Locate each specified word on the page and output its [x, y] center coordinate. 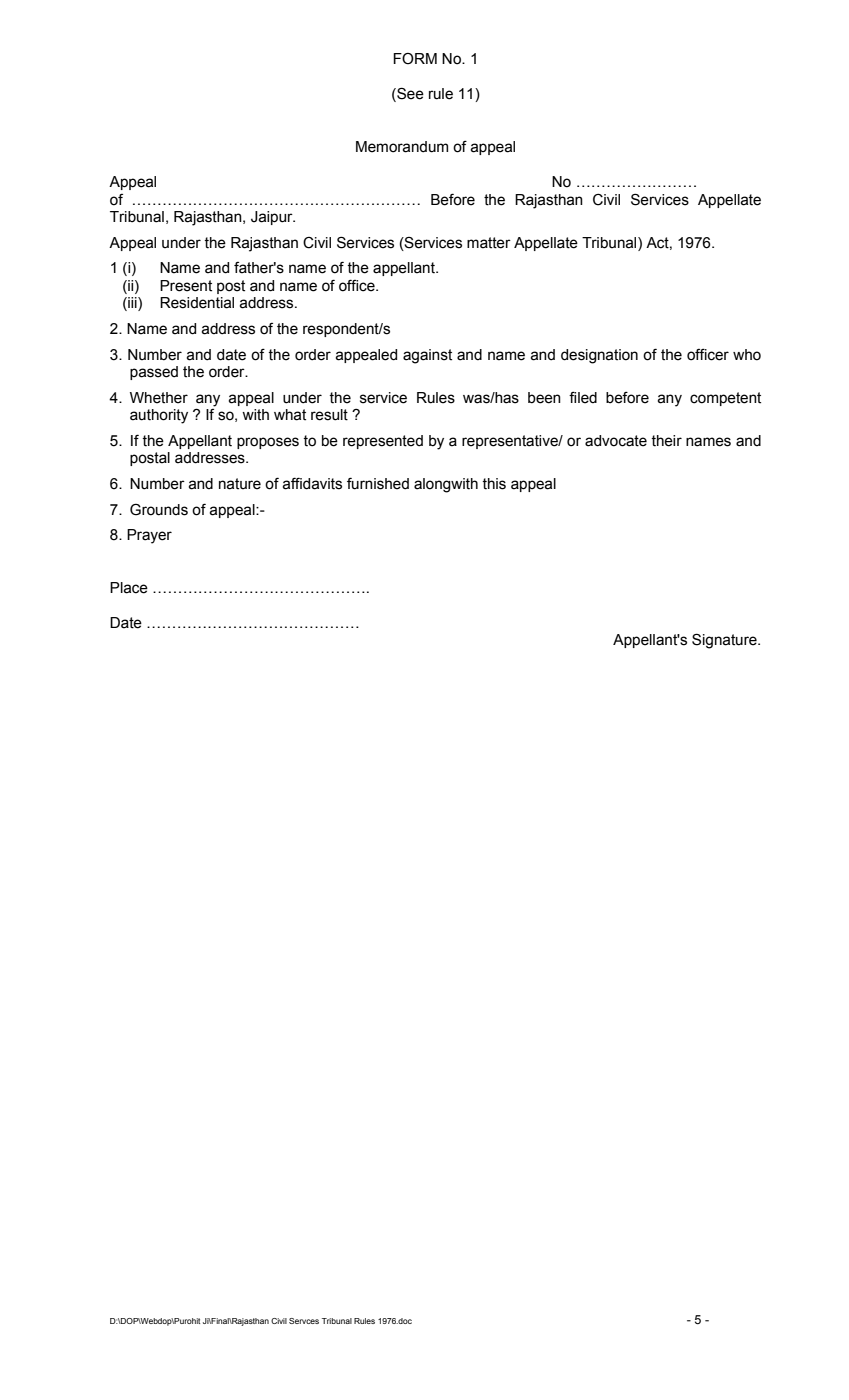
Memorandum [402, 147]
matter [489, 243]
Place [129, 588]
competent [725, 399]
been [544, 398]
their [666, 441]
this [494, 484]
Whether [159, 398]
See [409, 94]
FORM [415, 59]
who [747, 355]
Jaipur [273, 218]
